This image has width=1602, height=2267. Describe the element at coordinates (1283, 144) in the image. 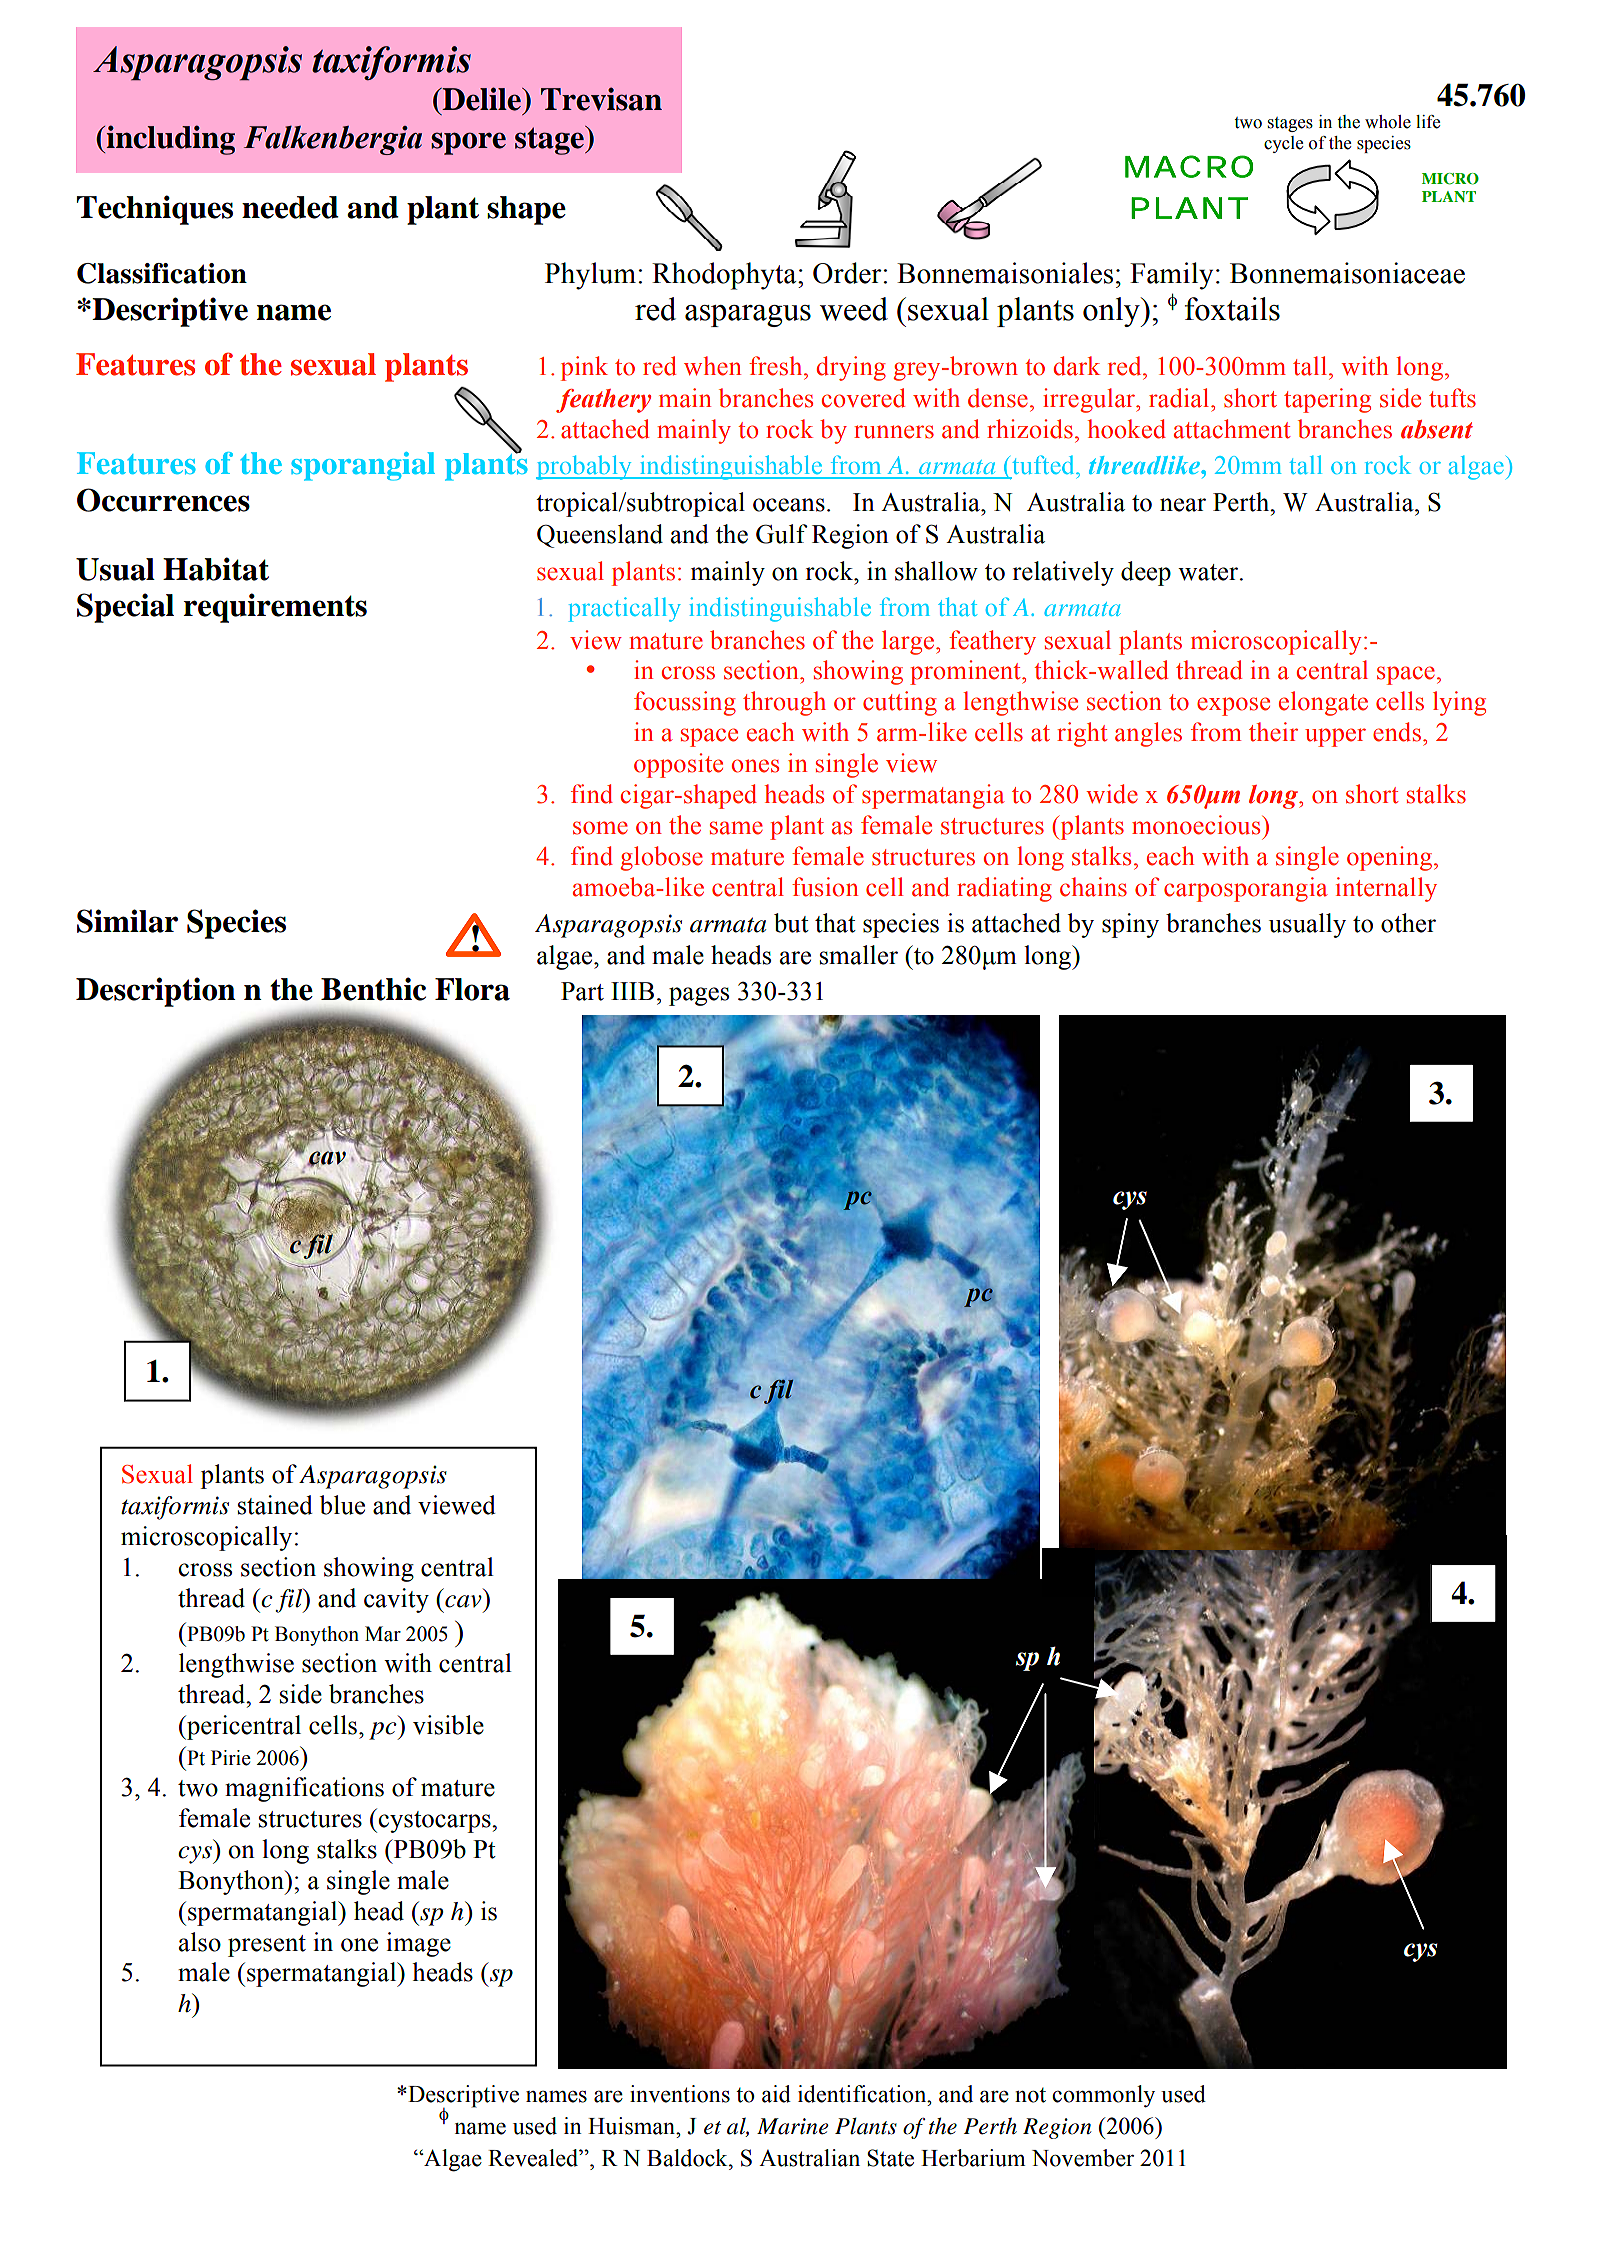

I see `cycle` at that location.
